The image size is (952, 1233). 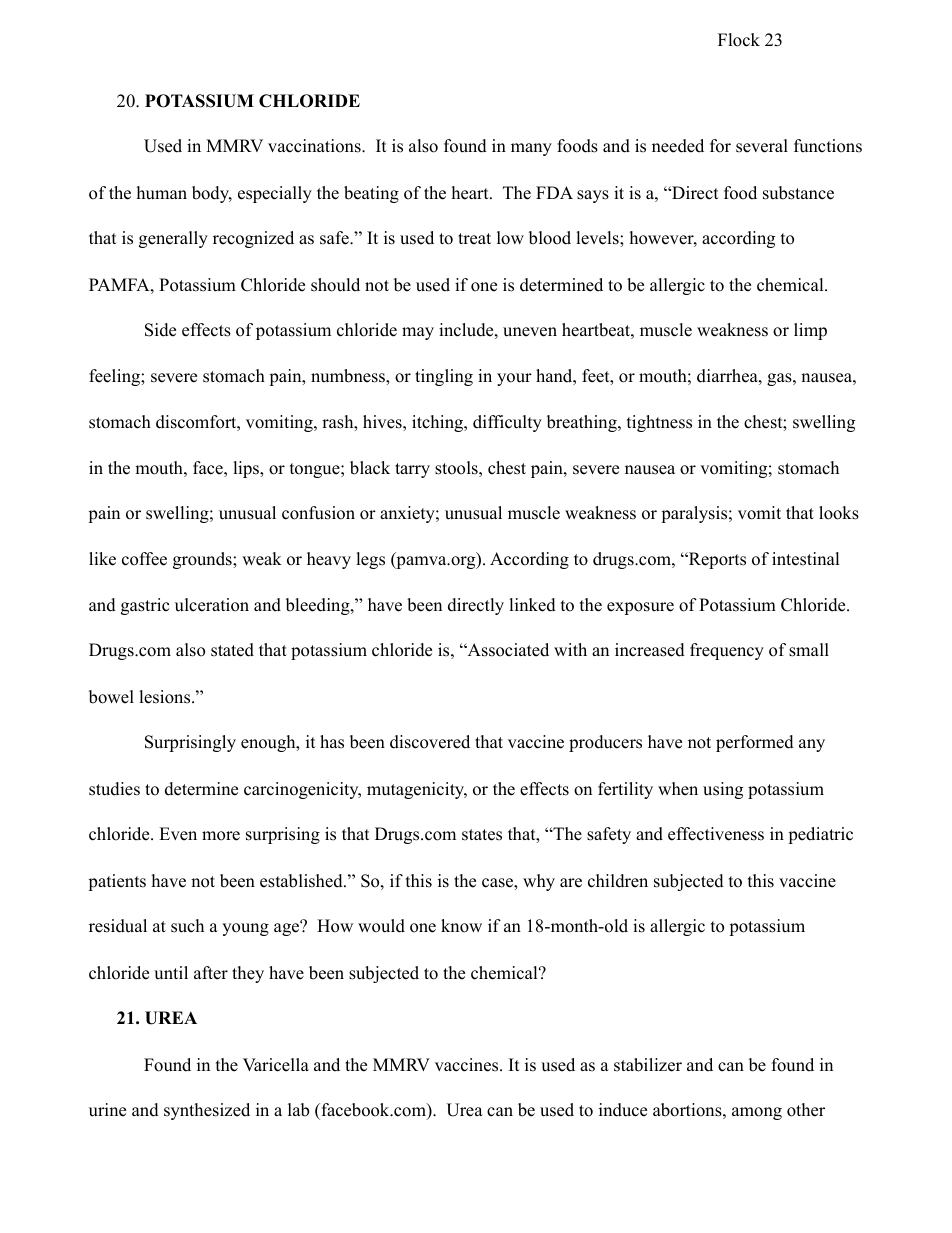 I want to click on many, so click(x=531, y=149).
